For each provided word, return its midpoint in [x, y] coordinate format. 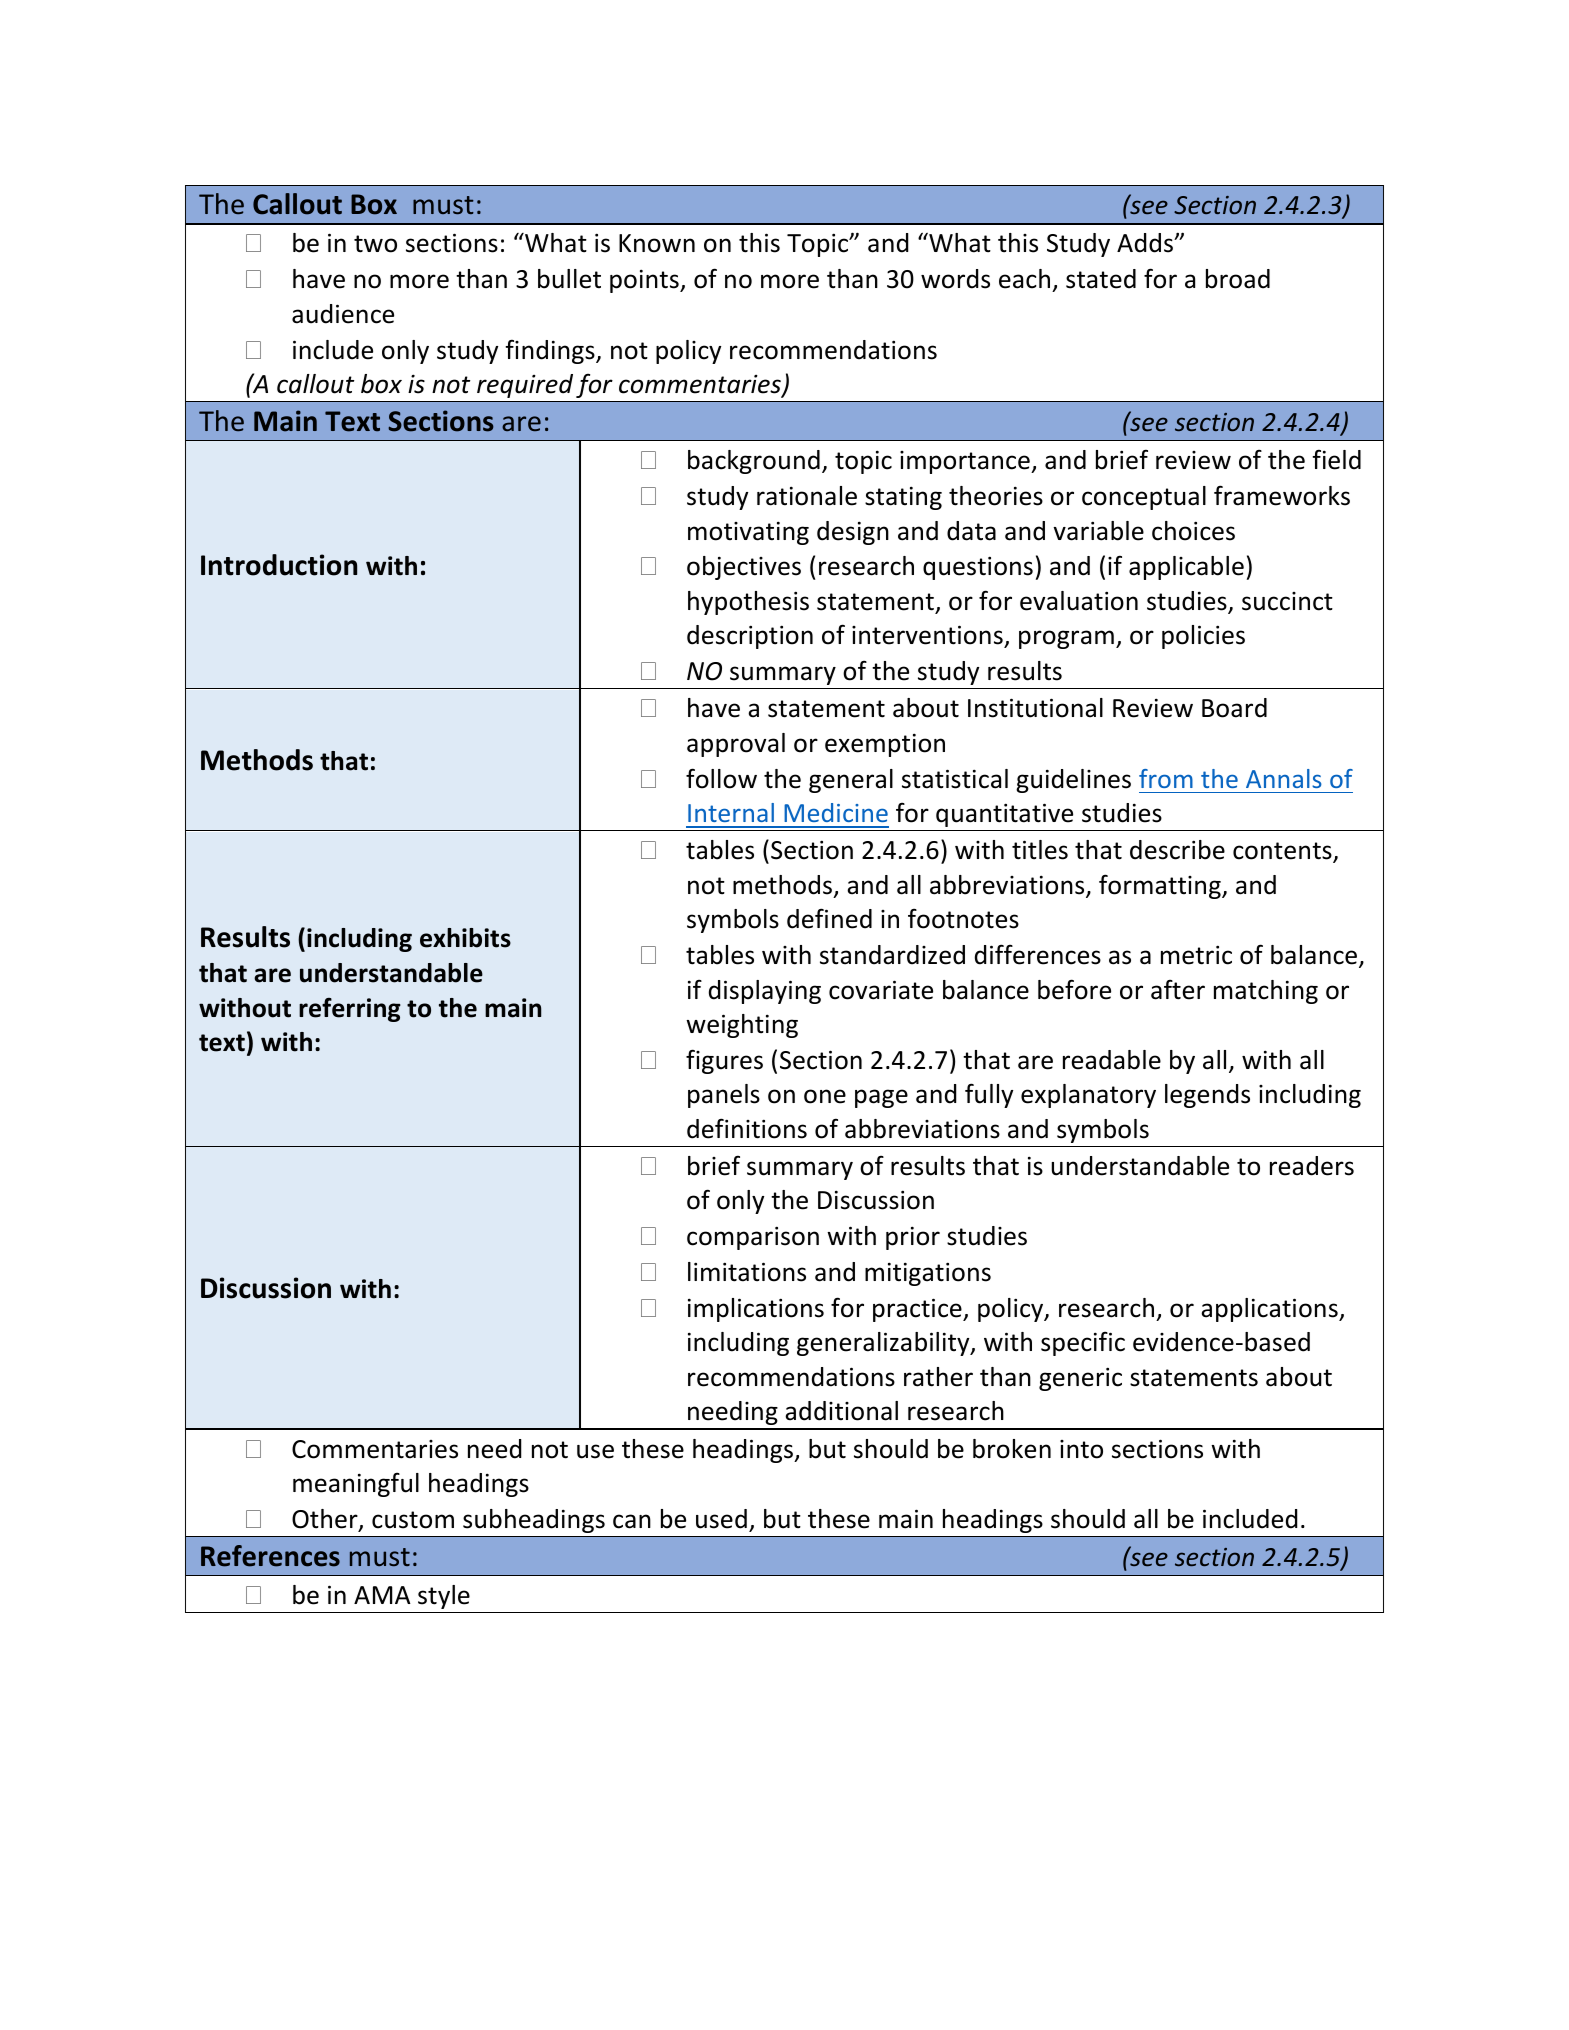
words [955, 279]
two [375, 244]
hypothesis [748, 603]
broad [1238, 279]
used [721, 1519]
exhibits [465, 938]
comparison [753, 1238]
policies [1203, 637]
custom [413, 1520]
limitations [747, 1272]
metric [1196, 955]
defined [829, 918]
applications [1270, 1310]
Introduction [279, 565]
